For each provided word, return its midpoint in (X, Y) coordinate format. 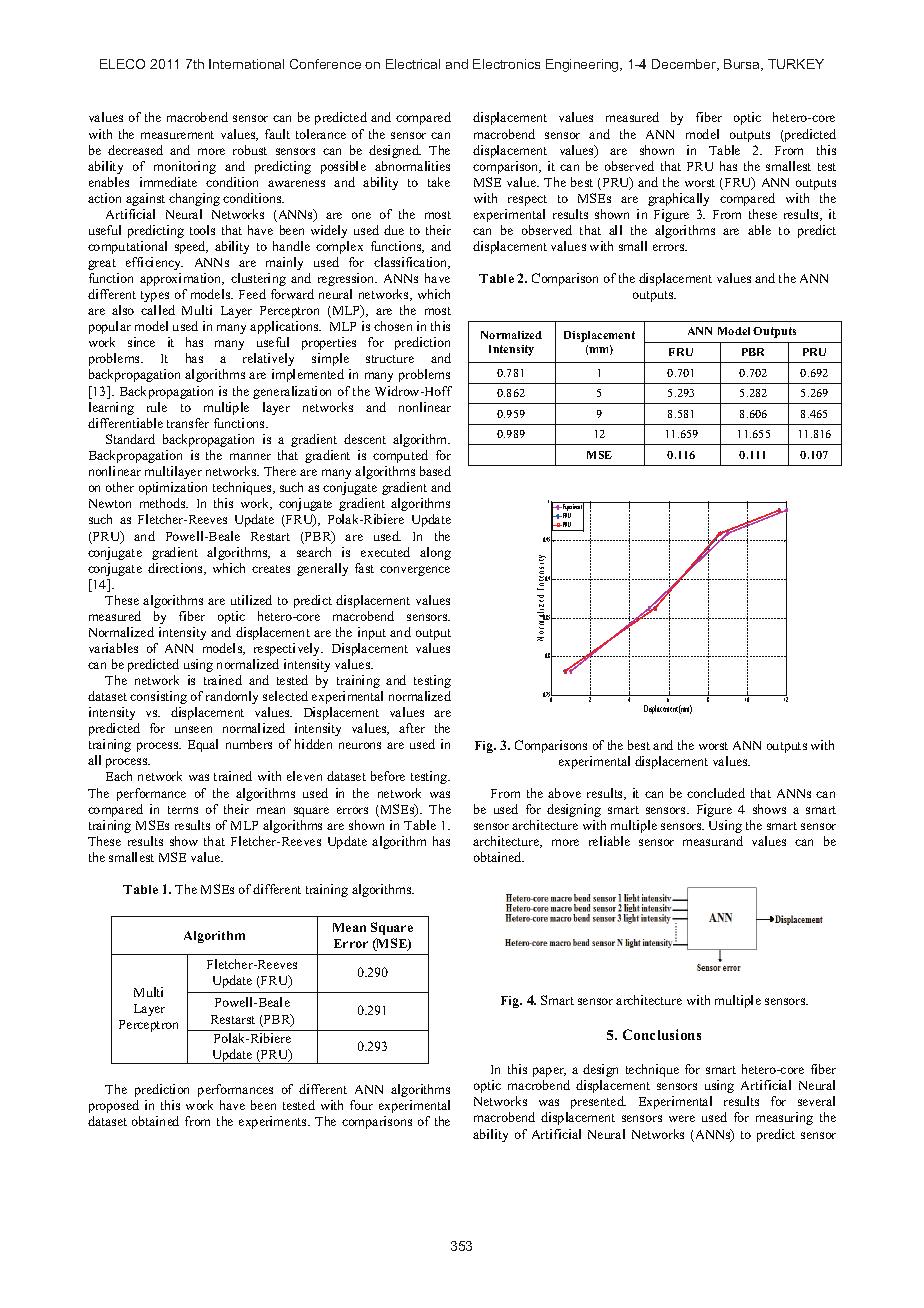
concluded (716, 793)
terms (183, 810)
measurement (177, 135)
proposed (114, 1106)
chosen (393, 326)
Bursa (743, 65)
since (141, 342)
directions (176, 569)
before (388, 776)
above (564, 793)
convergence (415, 571)
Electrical (413, 64)
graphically (678, 199)
